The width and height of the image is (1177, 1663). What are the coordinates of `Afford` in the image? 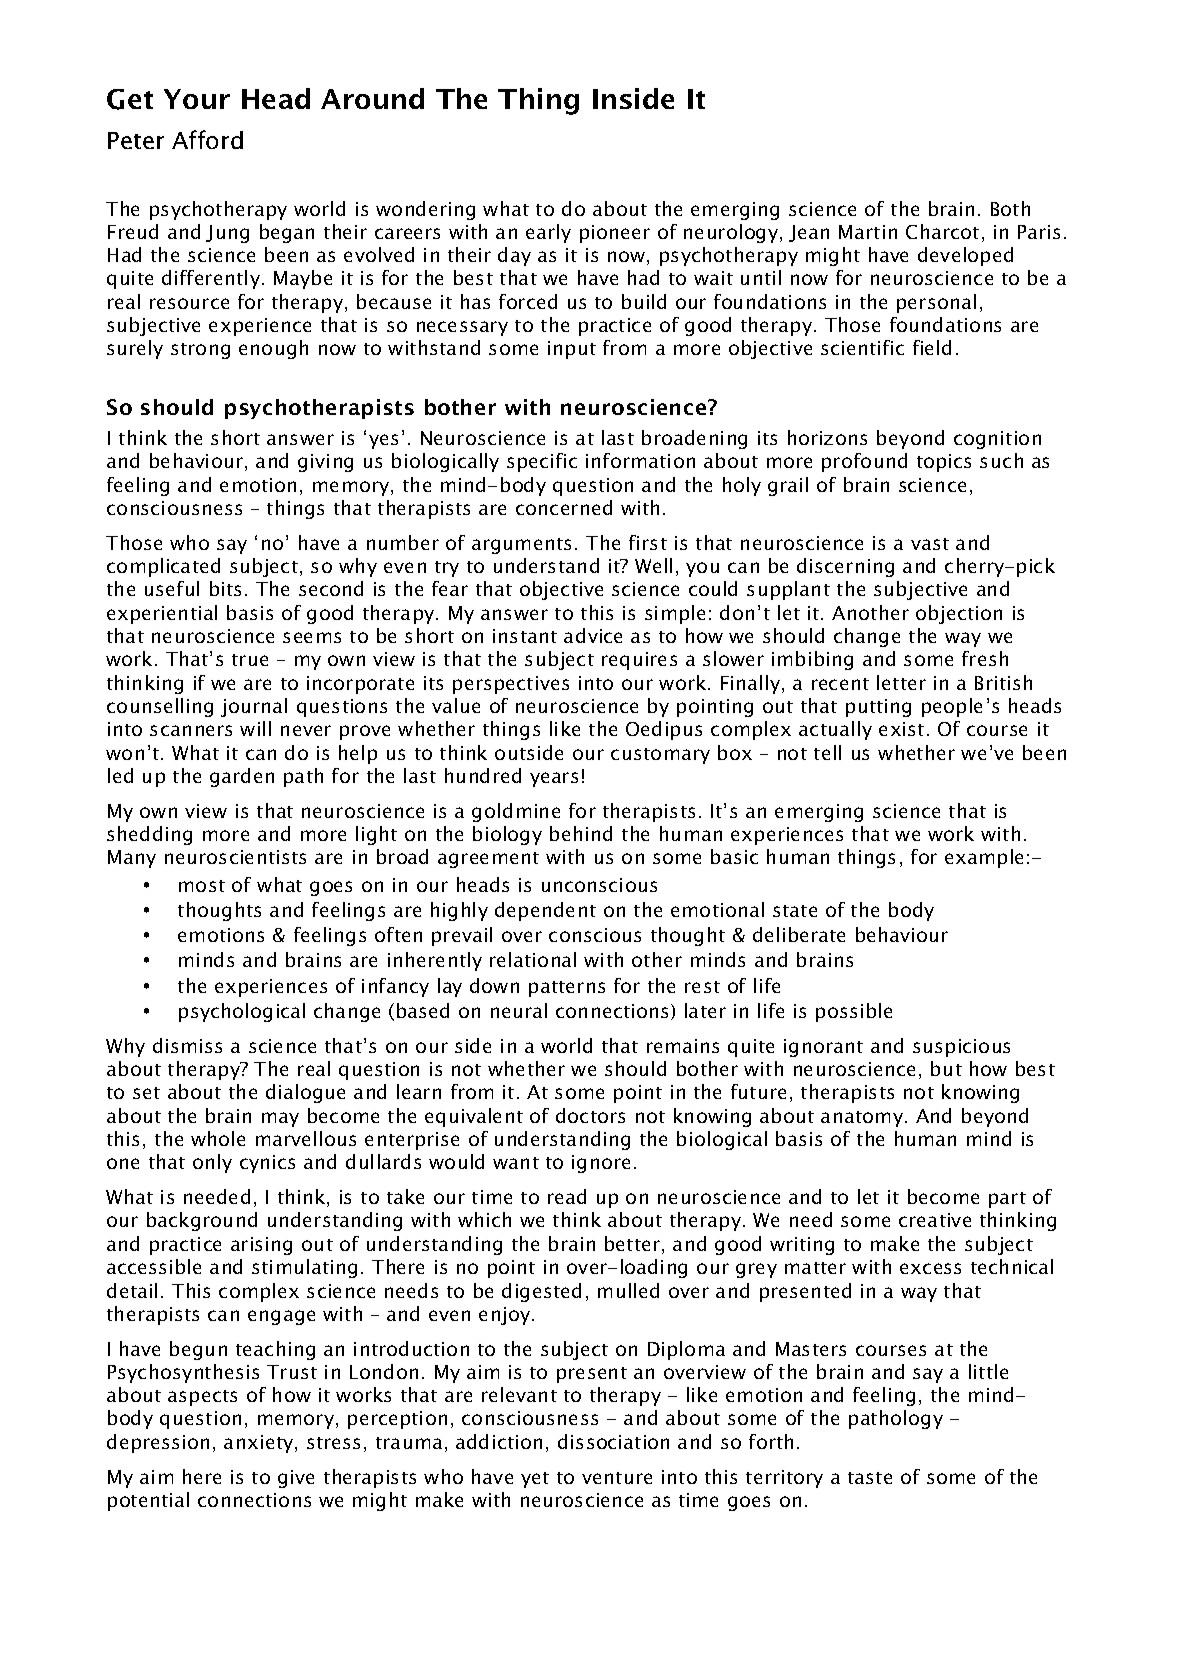 It's located at (207, 139).
